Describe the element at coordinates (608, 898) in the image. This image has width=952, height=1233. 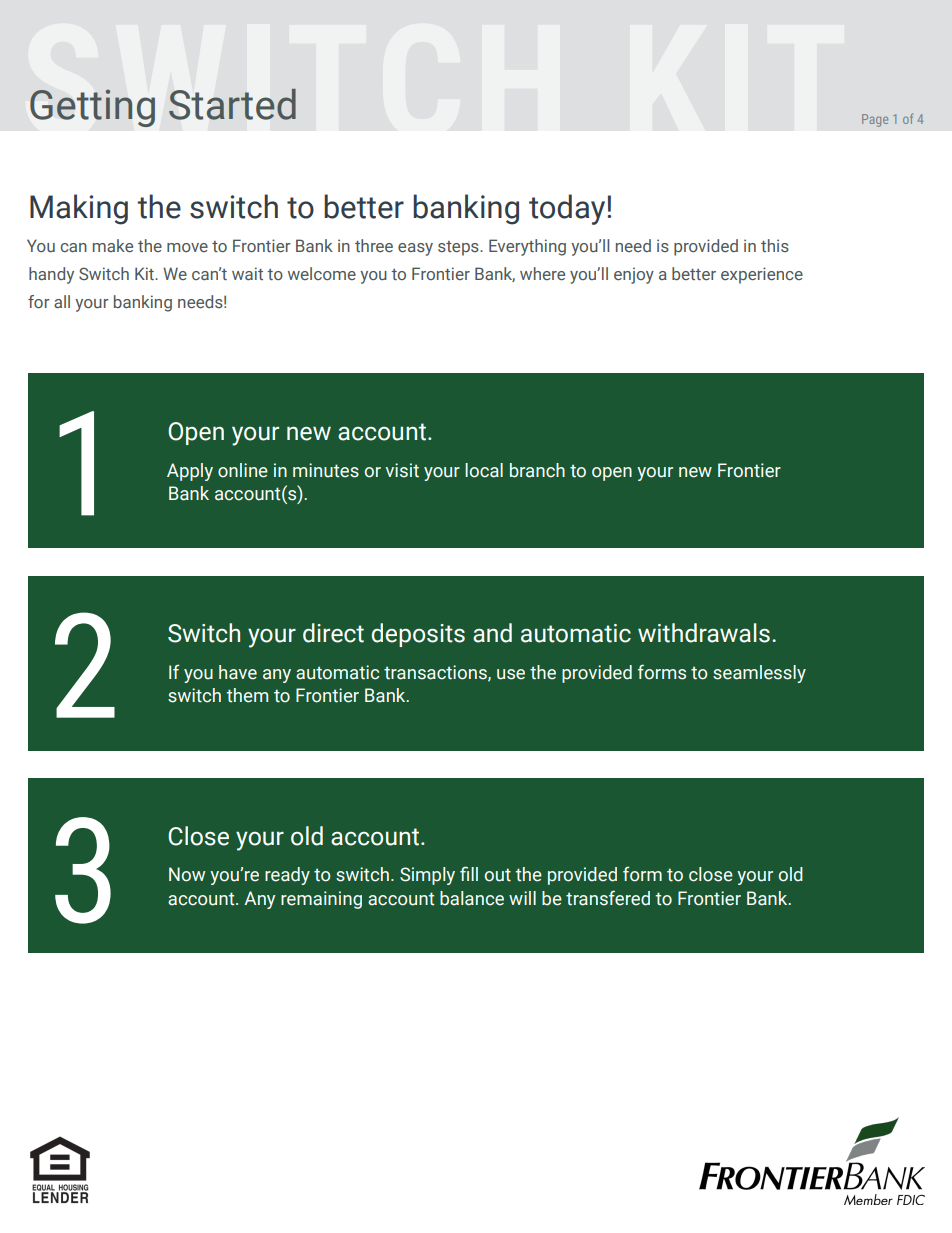
I see `transfered` at that location.
